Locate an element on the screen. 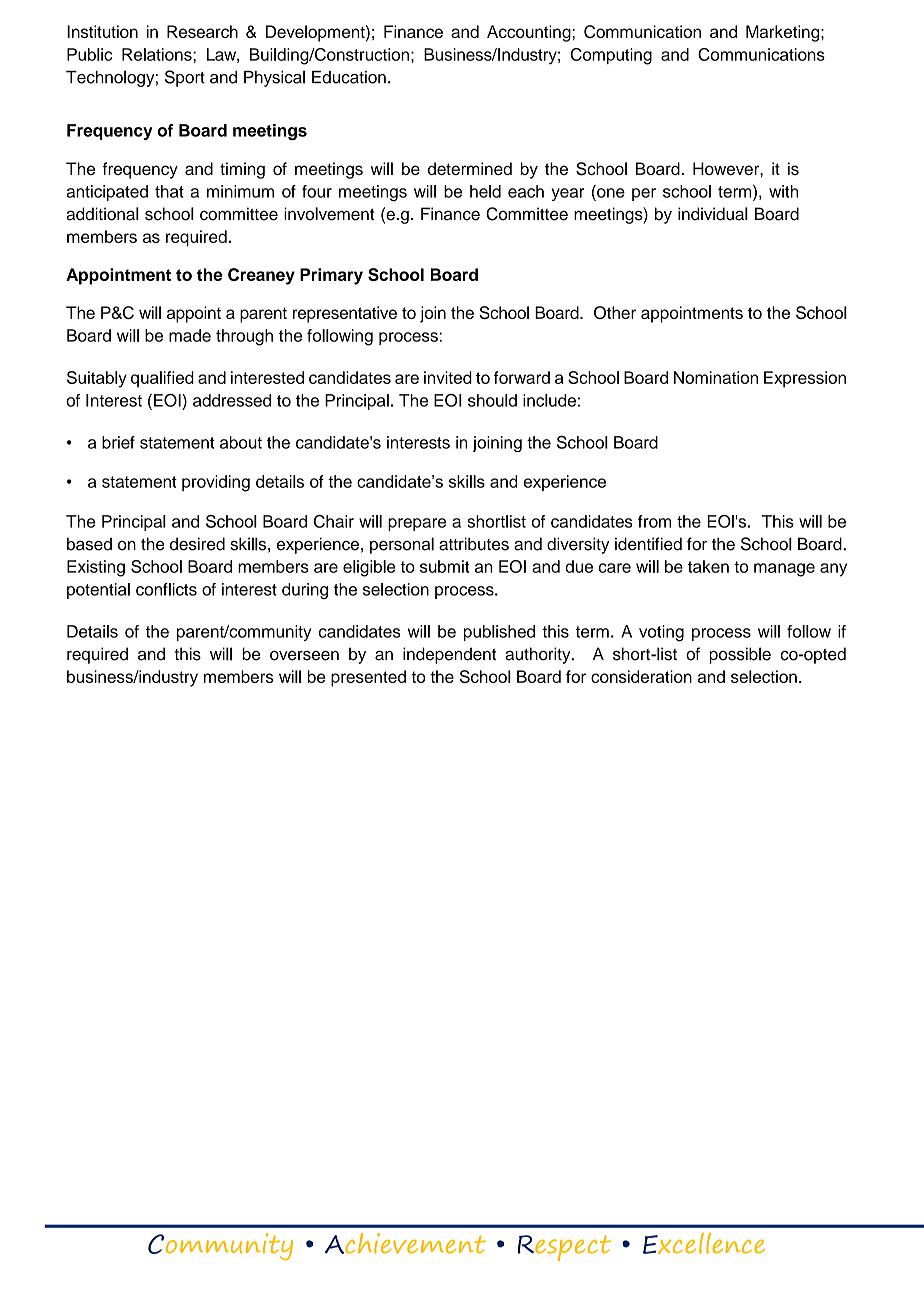 This screenshot has height=1308, width=924. providing is located at coordinates (216, 483).
